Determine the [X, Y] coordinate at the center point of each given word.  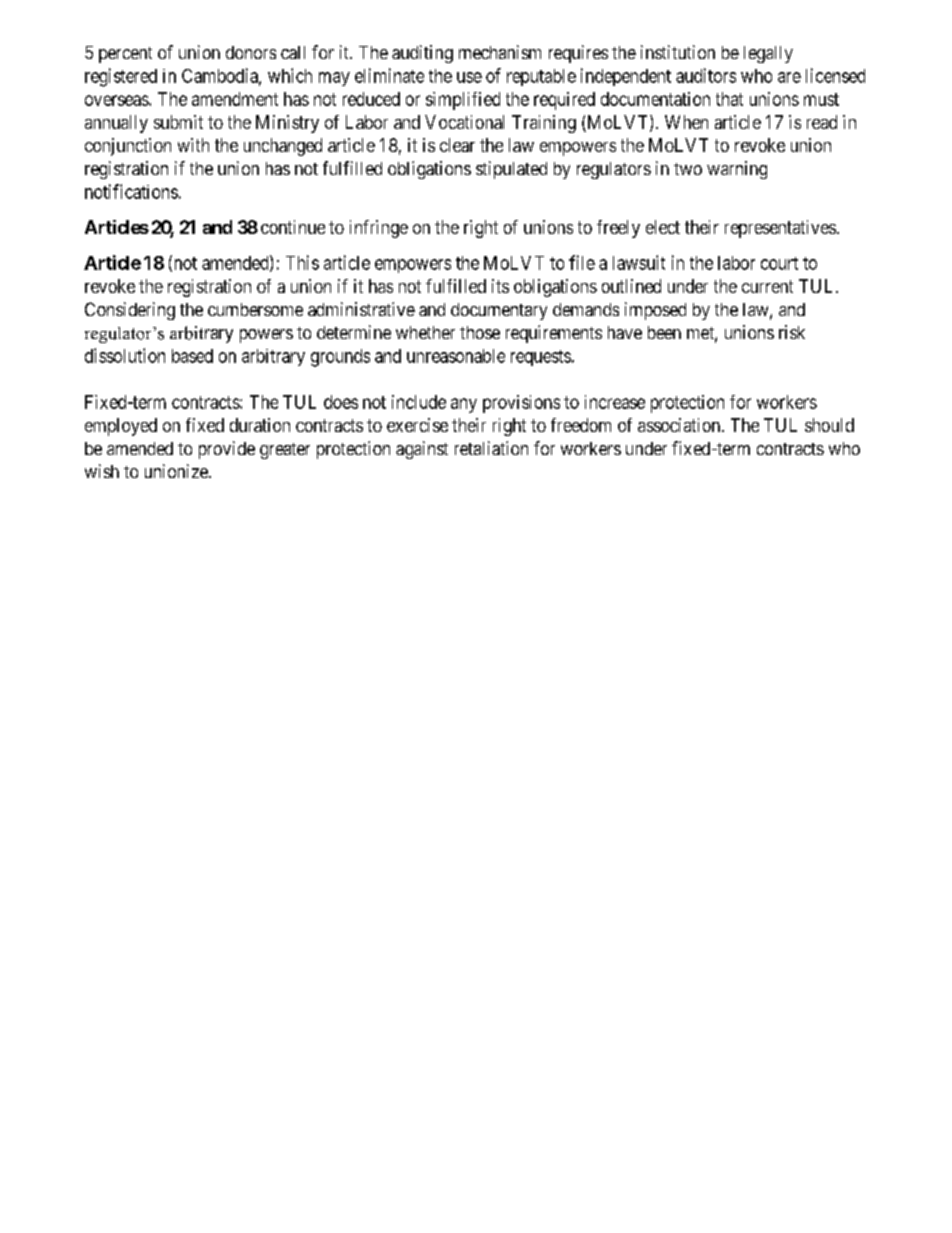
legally [768, 54]
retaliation [491, 448]
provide [227, 450]
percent [125, 55]
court [779, 263]
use [469, 77]
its [500, 286]
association [680, 425]
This [302, 262]
